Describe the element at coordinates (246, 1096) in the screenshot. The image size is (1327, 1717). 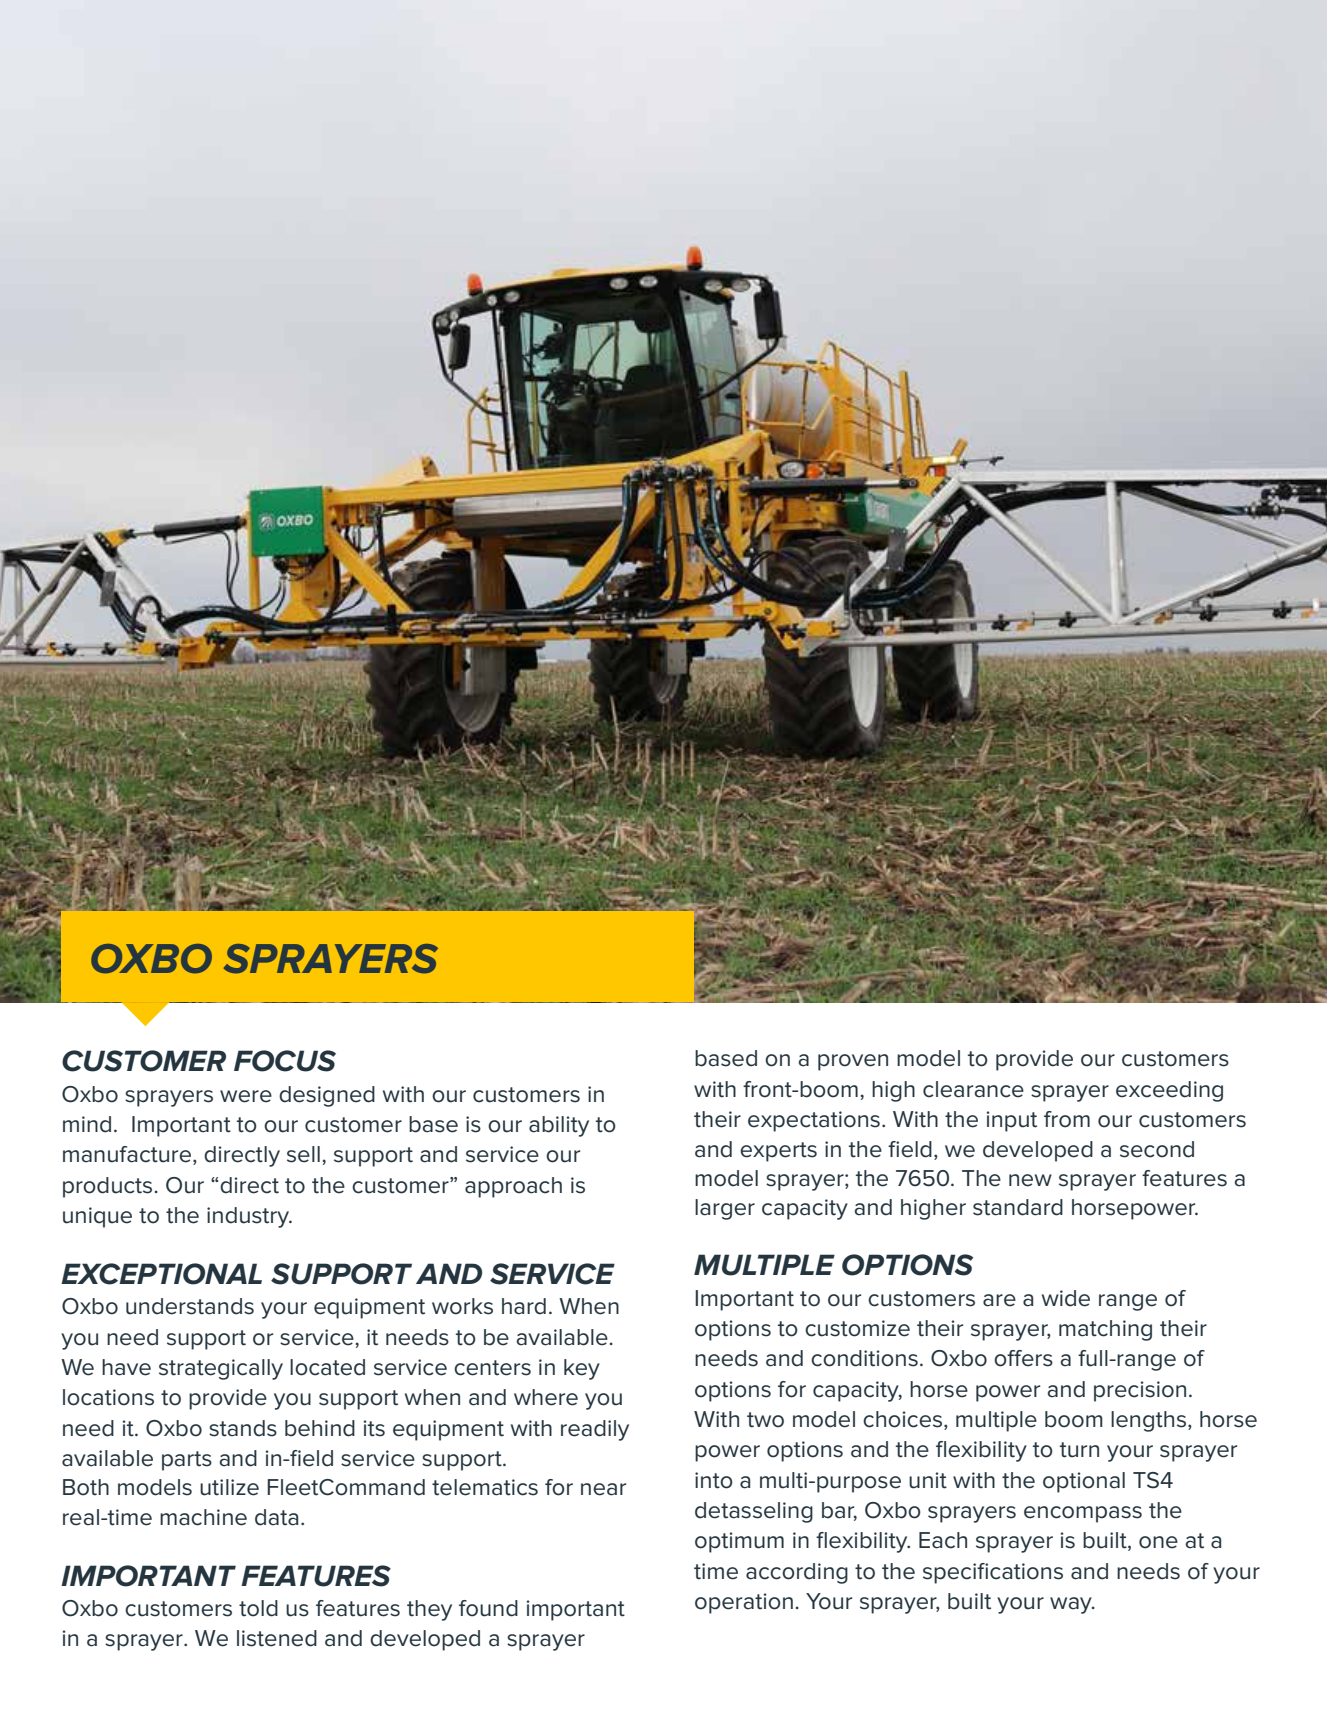
I see `were` at that location.
